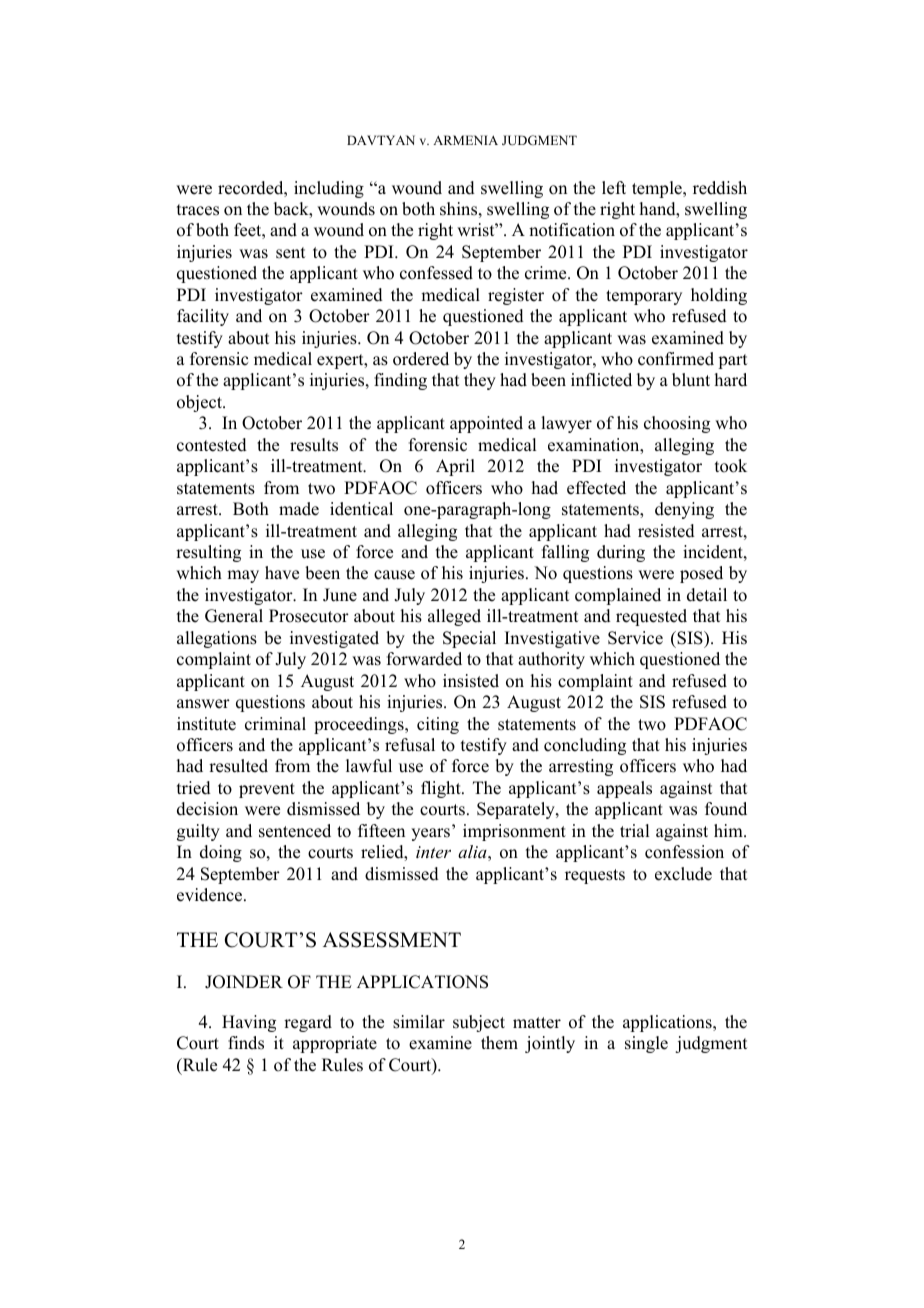 This document has height=1308, width=924. What do you see at coordinates (651, 617) in the document?
I see `requested` at bounding box center [651, 617].
